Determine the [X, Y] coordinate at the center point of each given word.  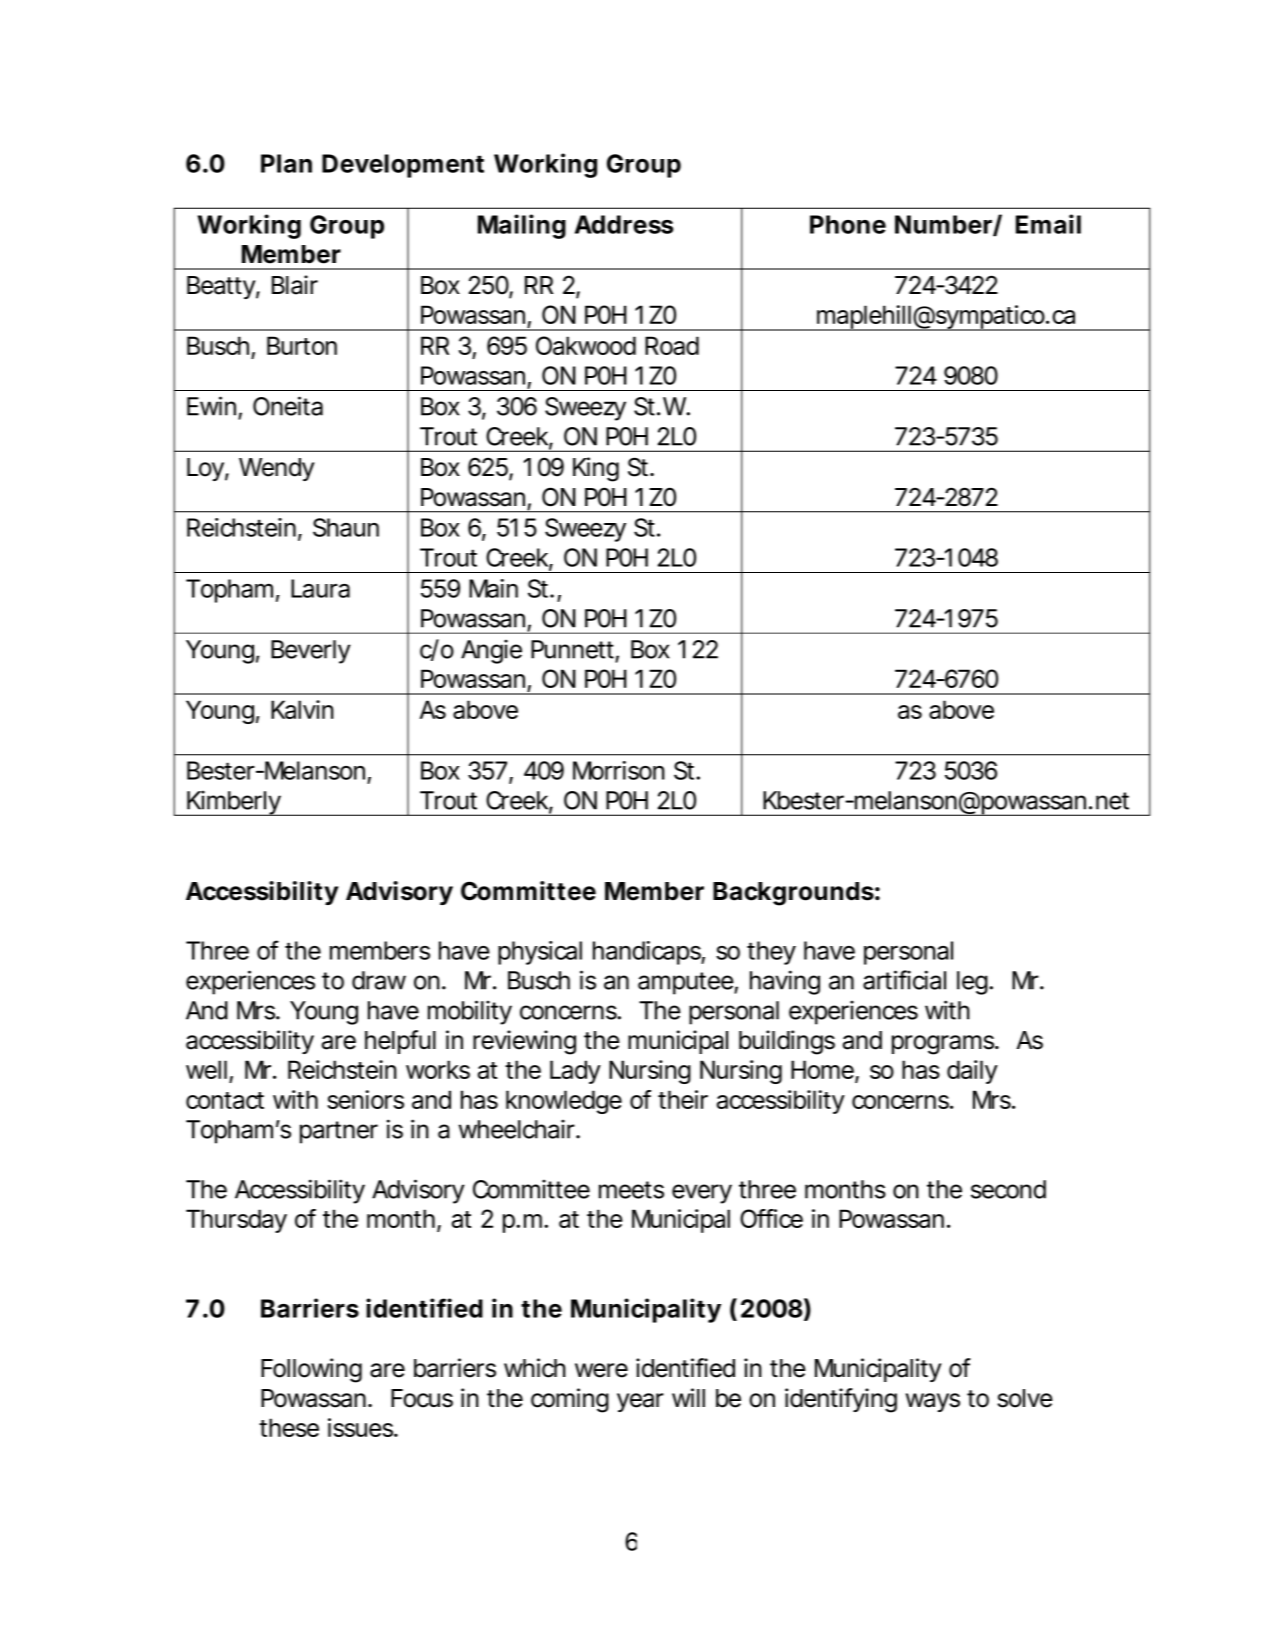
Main [493, 588]
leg [974, 983]
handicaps [649, 953]
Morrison [619, 770]
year [640, 1402]
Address [624, 224]
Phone [848, 224]
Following [311, 1370]
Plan [286, 163]
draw [379, 980]
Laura [320, 588]
